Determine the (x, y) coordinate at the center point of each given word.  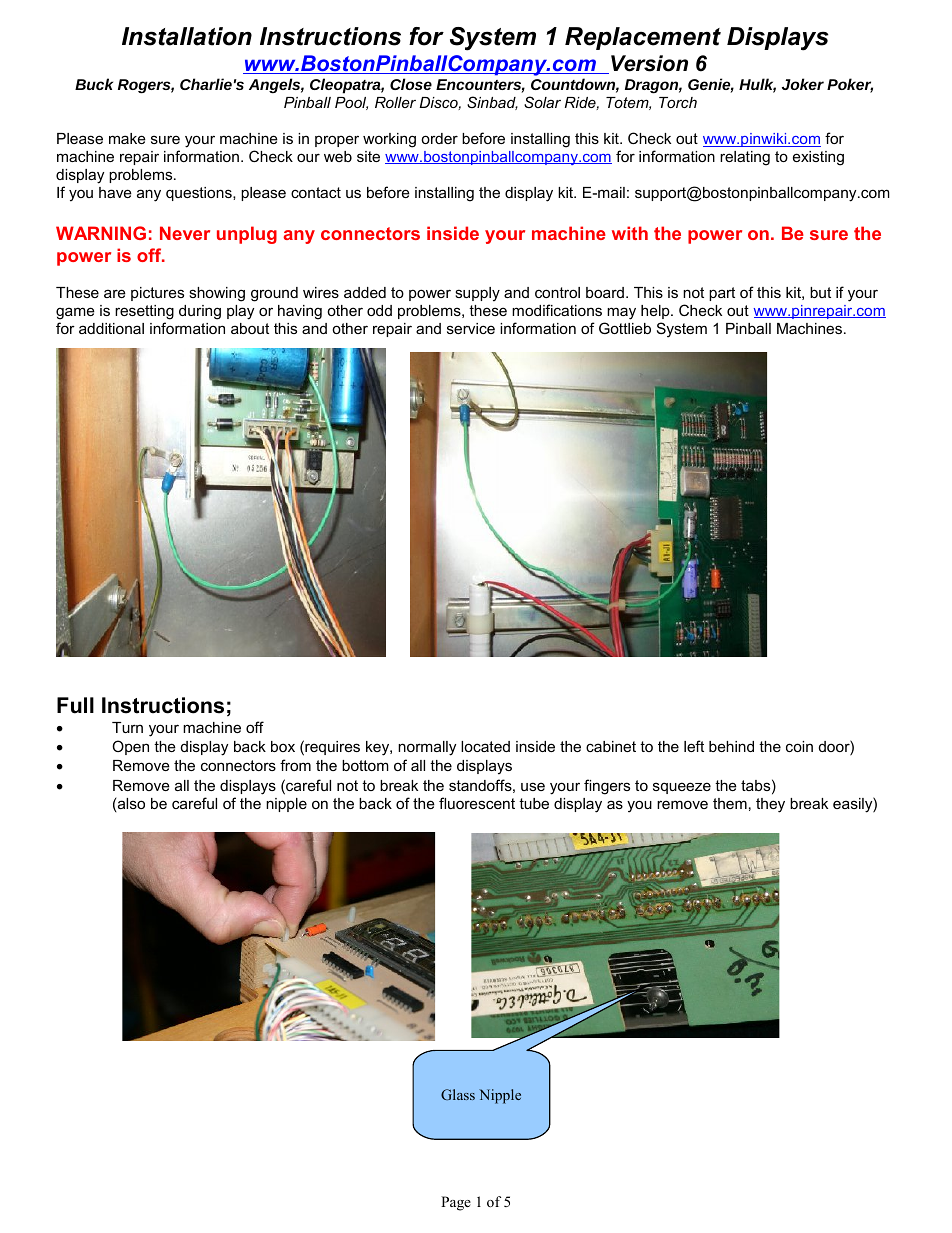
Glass (458, 1094)
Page (456, 1203)
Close (411, 84)
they (770, 805)
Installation (187, 36)
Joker (803, 84)
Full (75, 705)
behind (731, 746)
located (485, 746)
